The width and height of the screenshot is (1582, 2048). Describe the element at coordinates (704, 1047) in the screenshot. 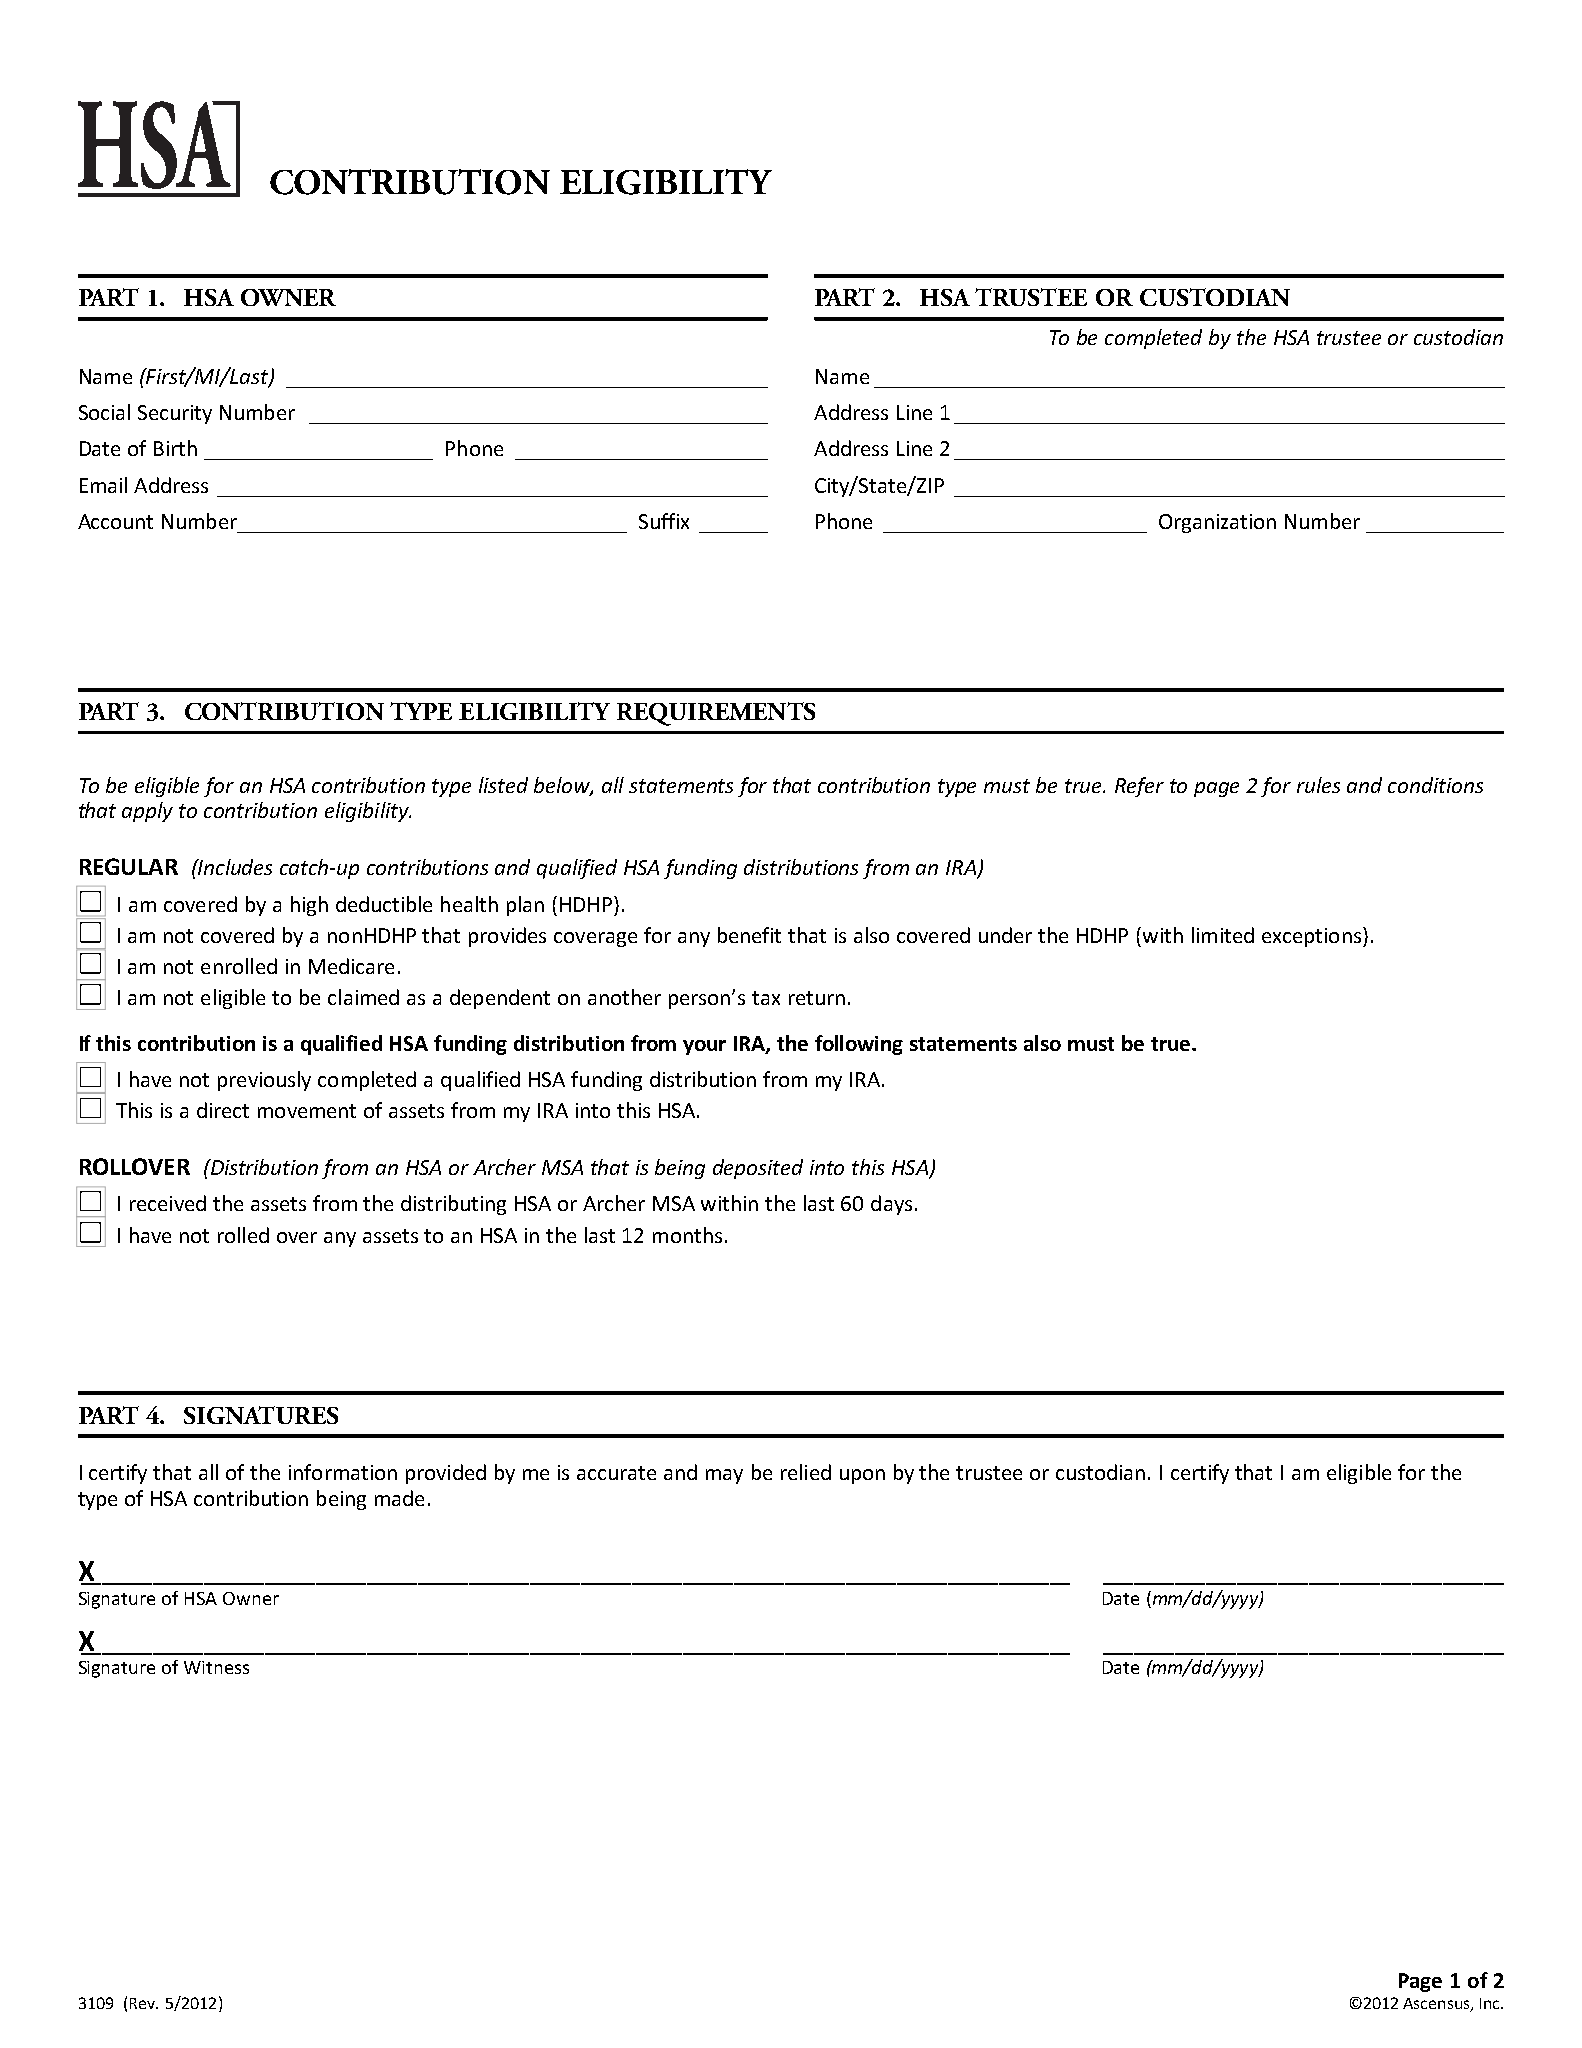

I see `your` at that location.
